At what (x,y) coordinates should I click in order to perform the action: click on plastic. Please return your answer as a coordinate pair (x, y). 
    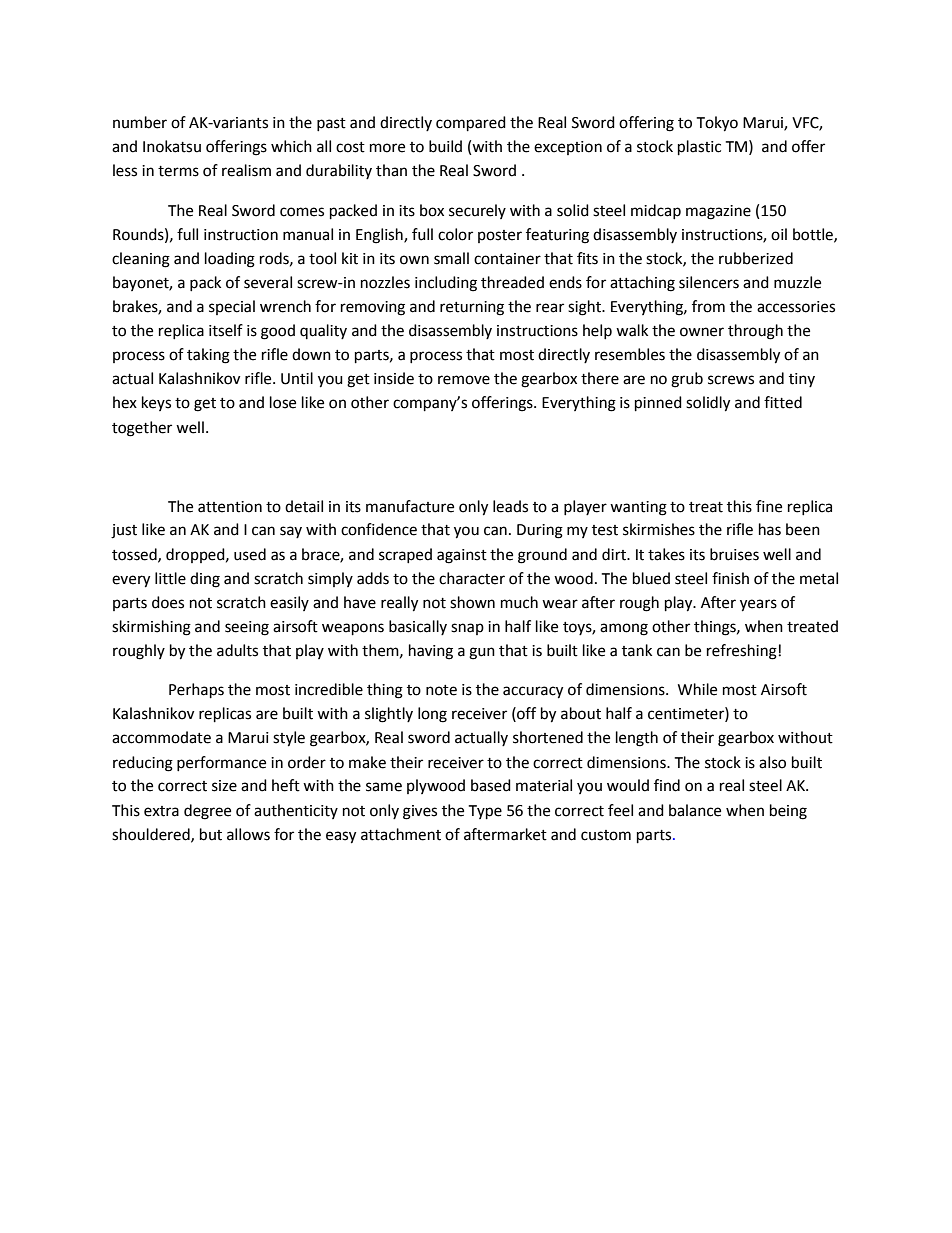
    Looking at the image, I should click on (699, 148).
